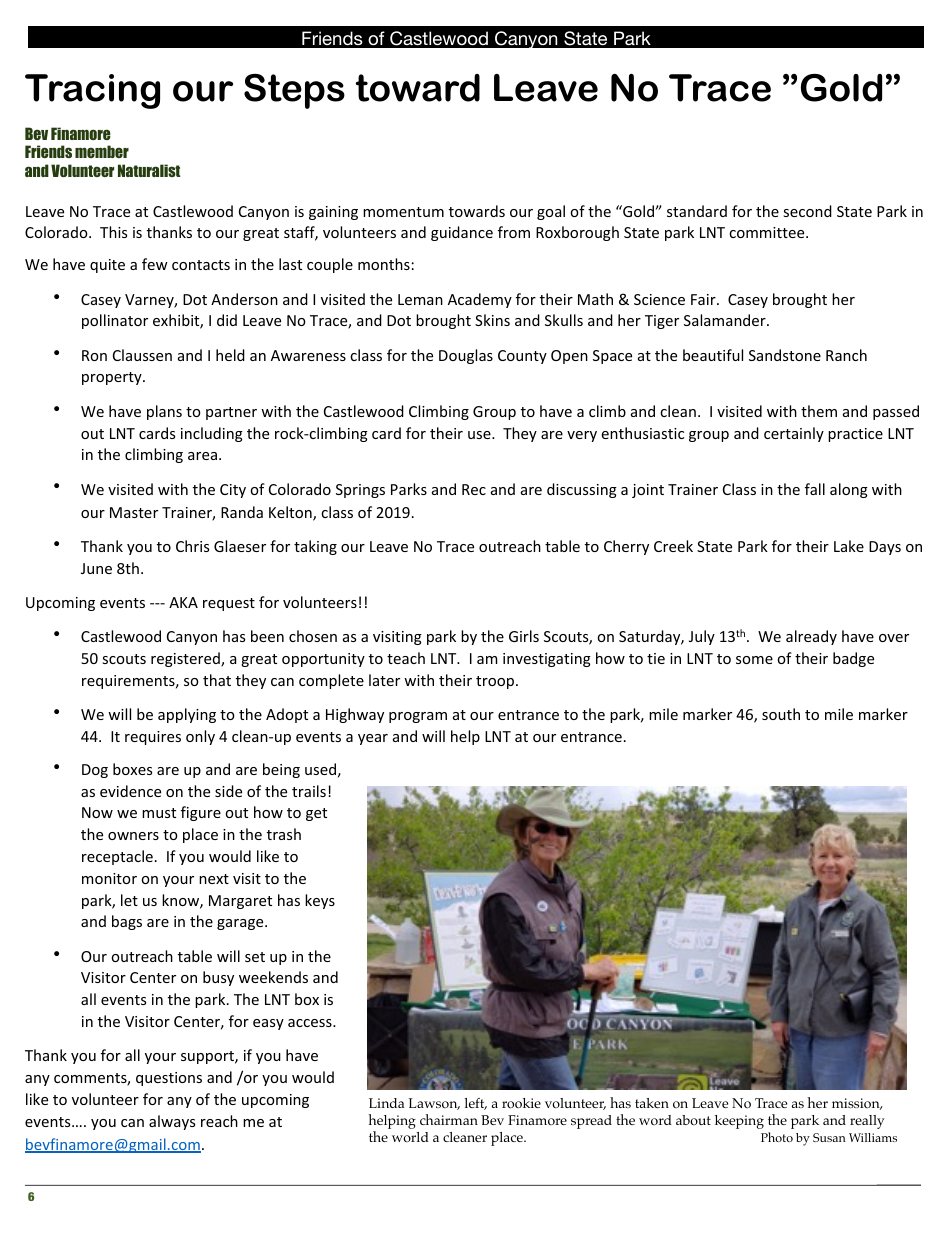 This document has width=952, height=1233. What do you see at coordinates (522, 357) in the document?
I see `County` at bounding box center [522, 357].
